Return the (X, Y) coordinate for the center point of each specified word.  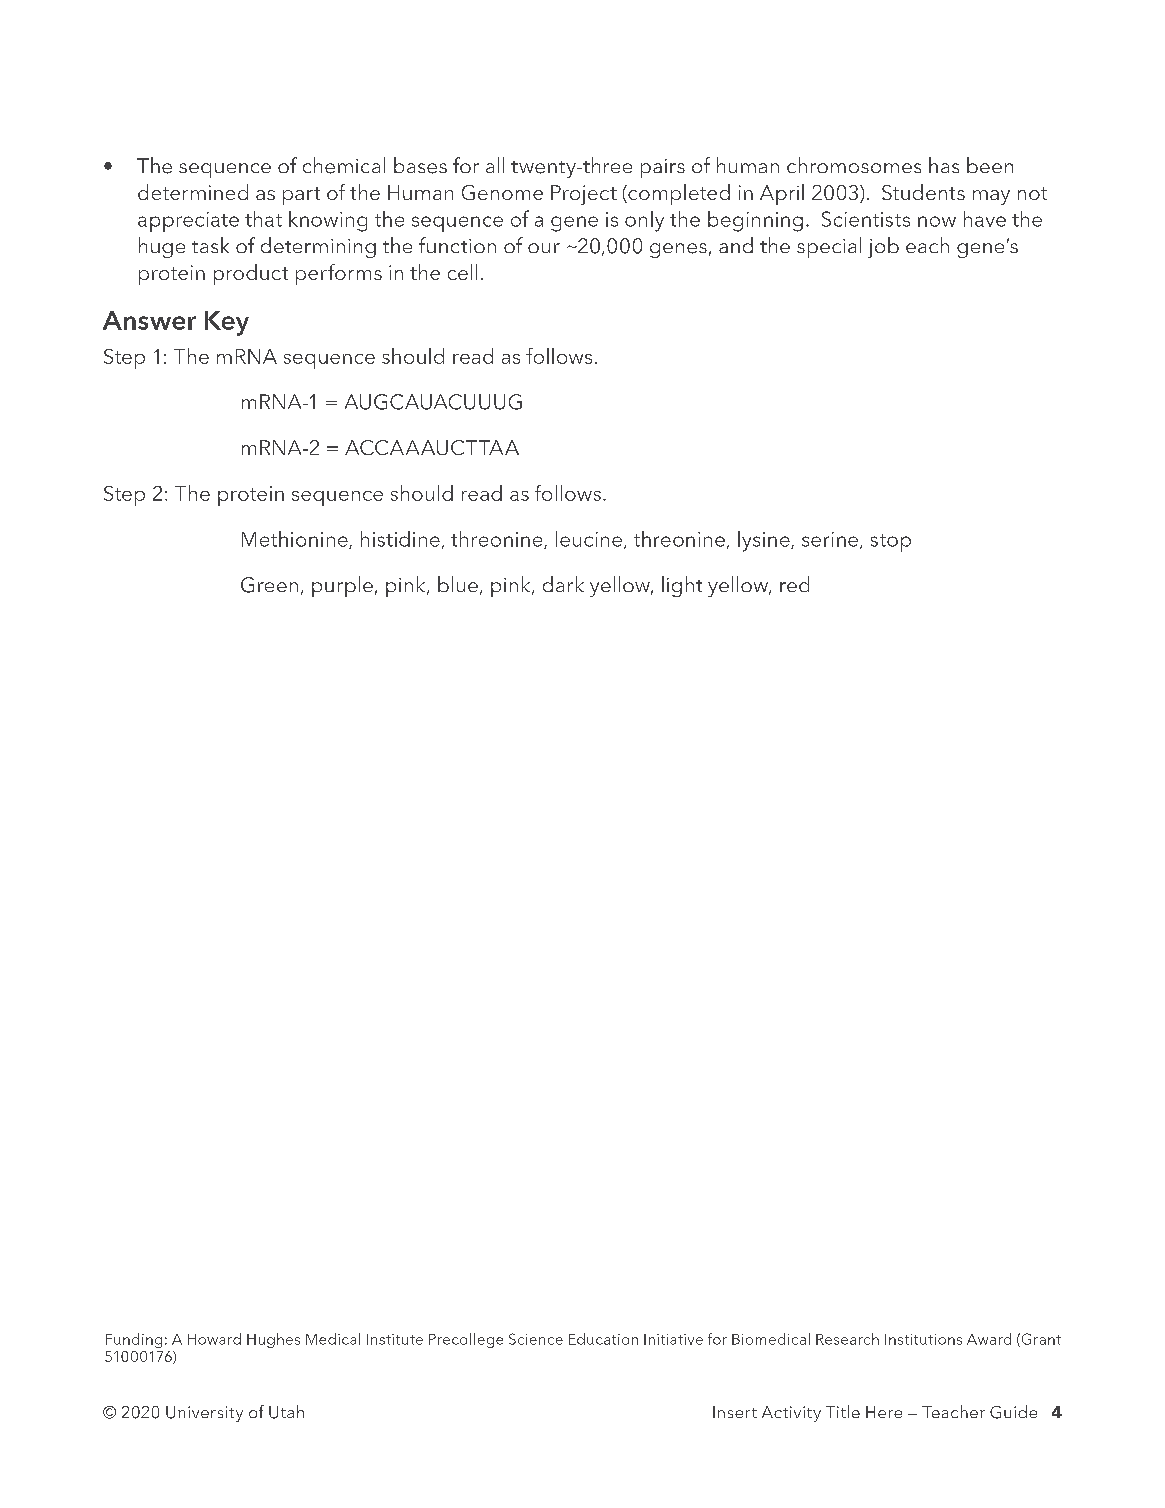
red (794, 584)
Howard (214, 1339)
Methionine (296, 540)
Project (584, 195)
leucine (589, 539)
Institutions (923, 1339)
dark (563, 584)
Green (269, 585)
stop (891, 543)
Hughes (273, 1340)
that (263, 219)
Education (603, 1339)
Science (536, 1339)
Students (923, 192)
